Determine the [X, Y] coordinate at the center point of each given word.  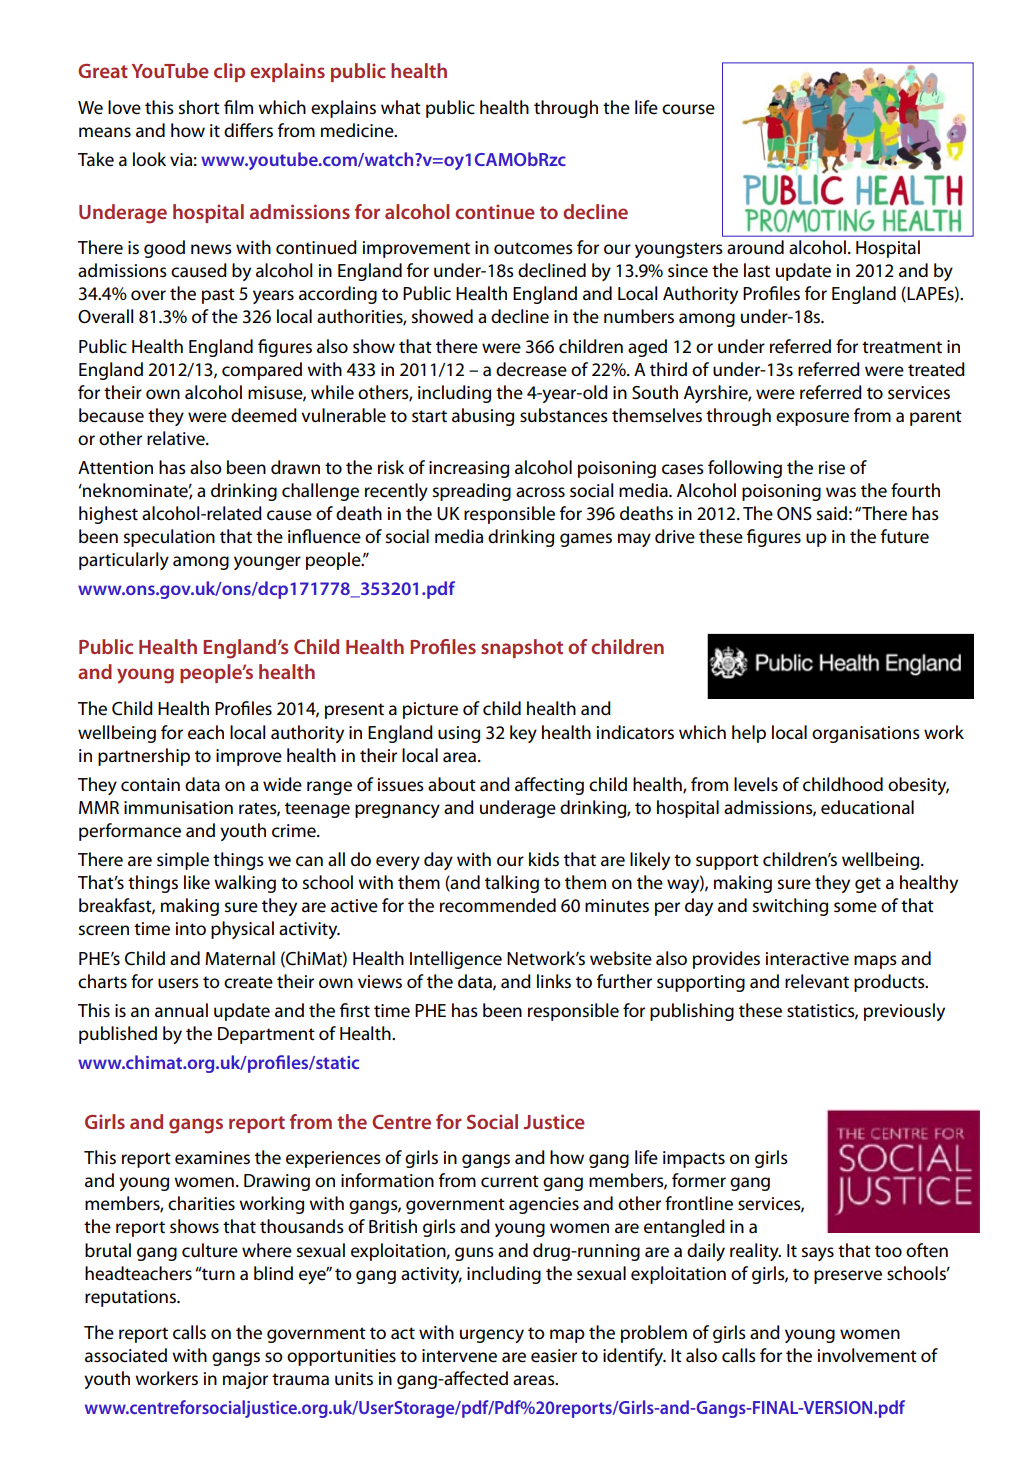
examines [212, 1158]
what [401, 107]
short [199, 107]
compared [262, 371]
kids [544, 859]
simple [183, 861]
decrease [531, 369]
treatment [902, 347]
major [245, 1380]
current [510, 1181]
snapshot [522, 648]
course [688, 109]
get [868, 885]
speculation [169, 538]
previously [904, 1012]
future [905, 536]
